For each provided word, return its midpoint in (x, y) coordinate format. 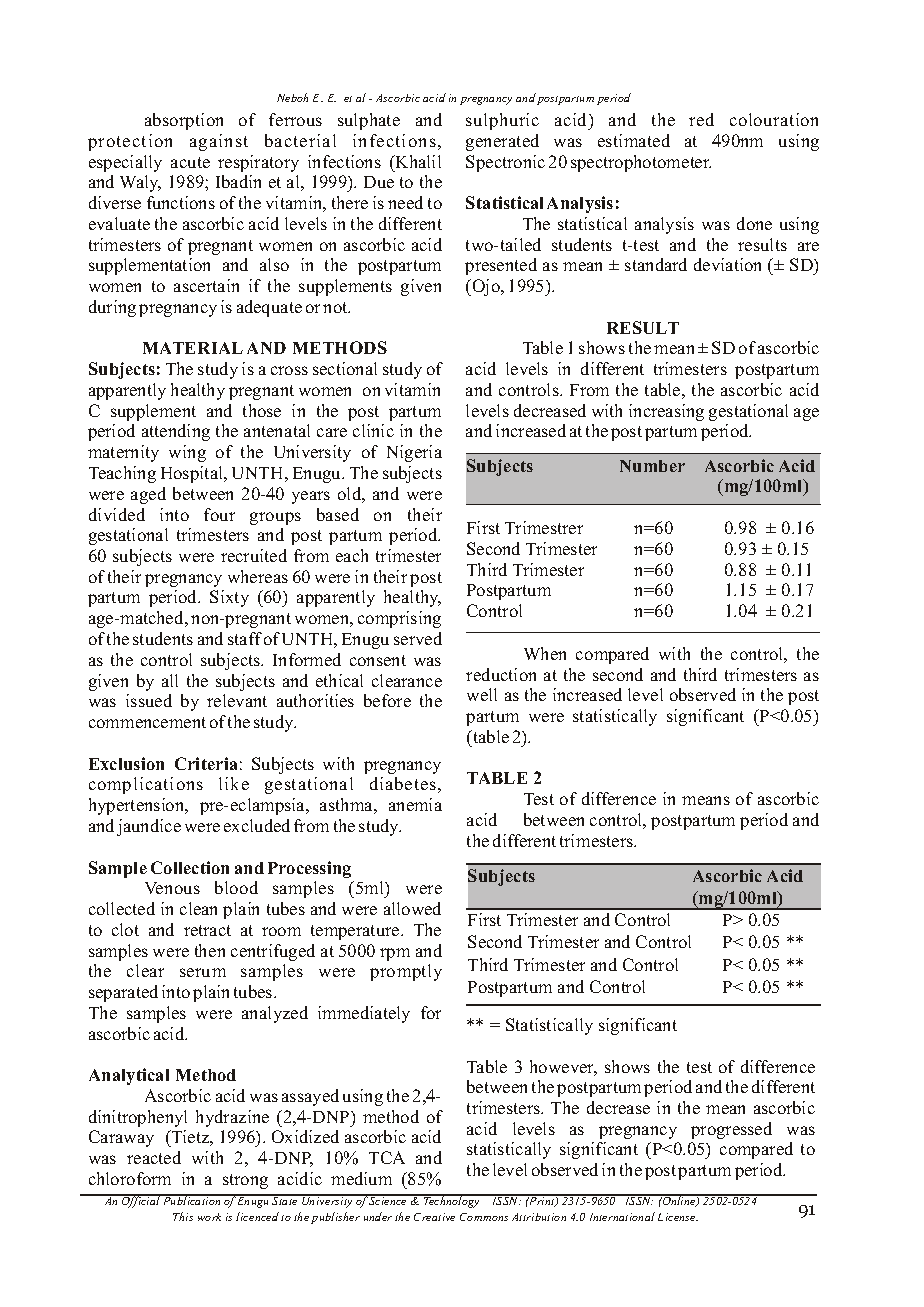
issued (149, 700)
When (545, 653)
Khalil (417, 161)
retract (207, 930)
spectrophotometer (641, 163)
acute (190, 162)
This (183, 1216)
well (482, 694)
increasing (666, 412)
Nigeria (414, 453)
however (563, 1068)
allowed (412, 908)
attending (176, 432)
